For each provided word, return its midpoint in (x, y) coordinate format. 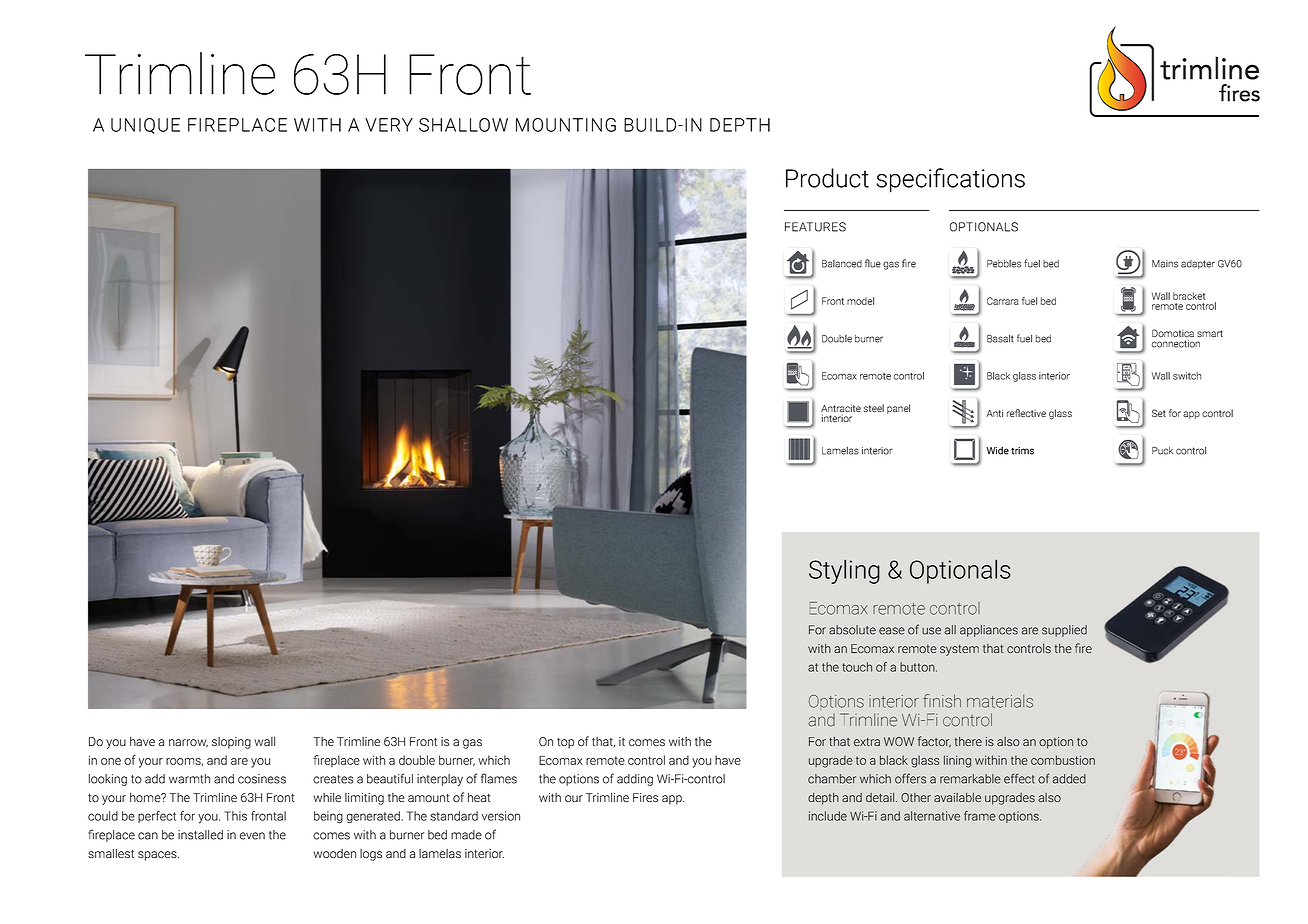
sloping (231, 743)
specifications (950, 180)
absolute (852, 630)
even (252, 836)
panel (898, 409)
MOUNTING (566, 125)
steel (874, 408)
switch (1187, 376)
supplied (1064, 631)
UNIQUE (145, 126)
